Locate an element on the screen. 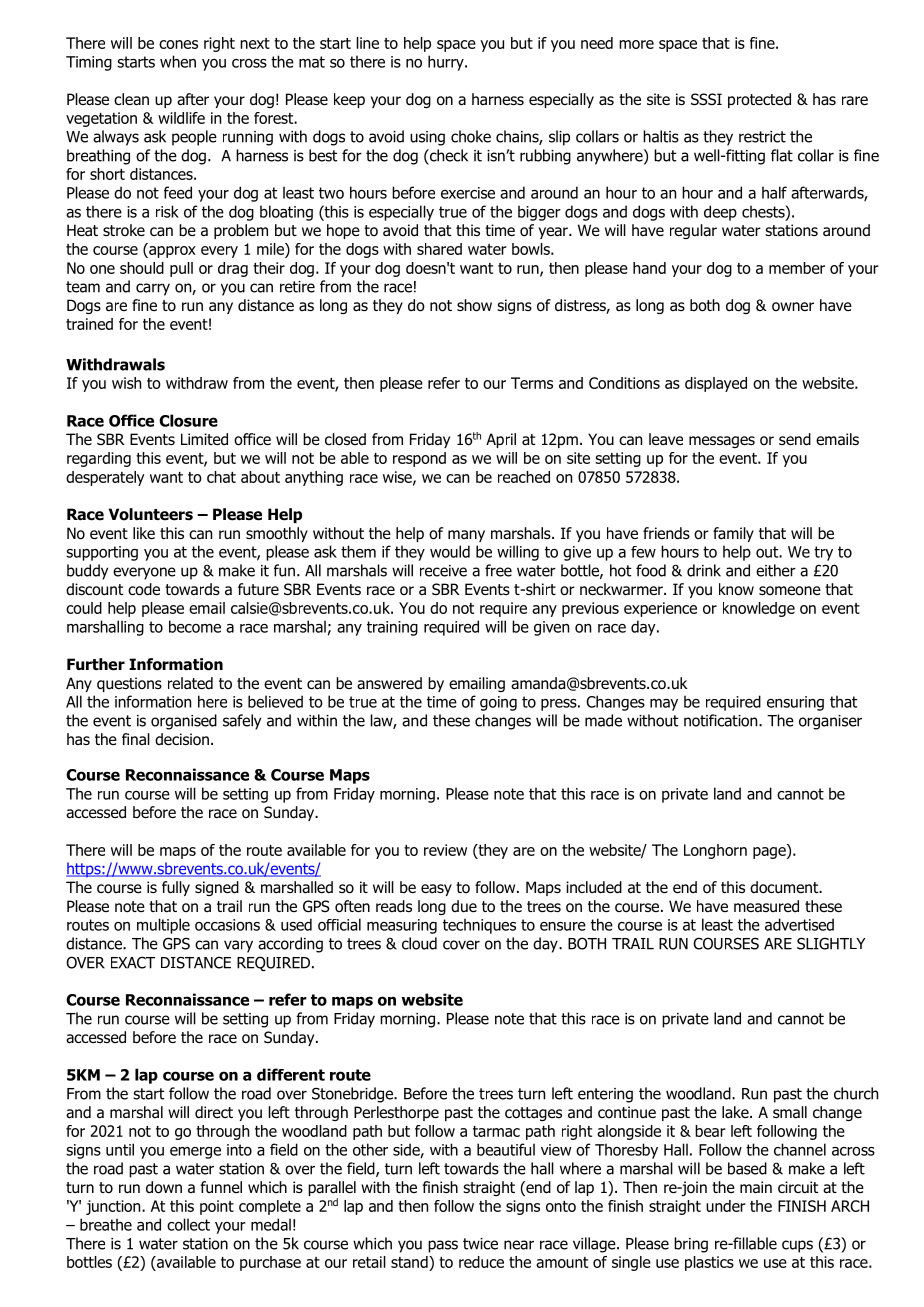 This screenshot has width=924, height=1307. hurry is located at coordinates (447, 63).
